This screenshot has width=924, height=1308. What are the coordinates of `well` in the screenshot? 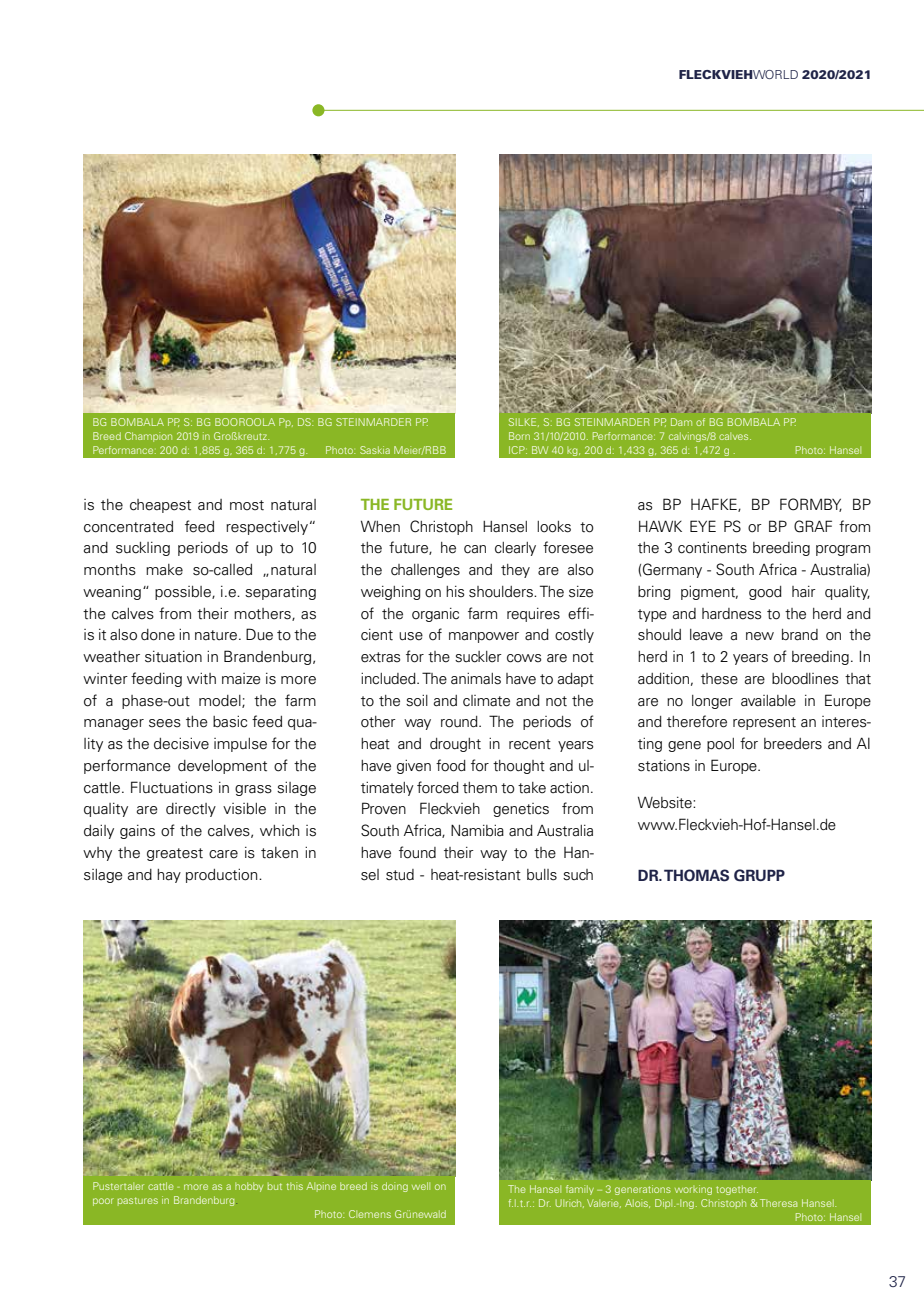 It's located at (421, 1186).
